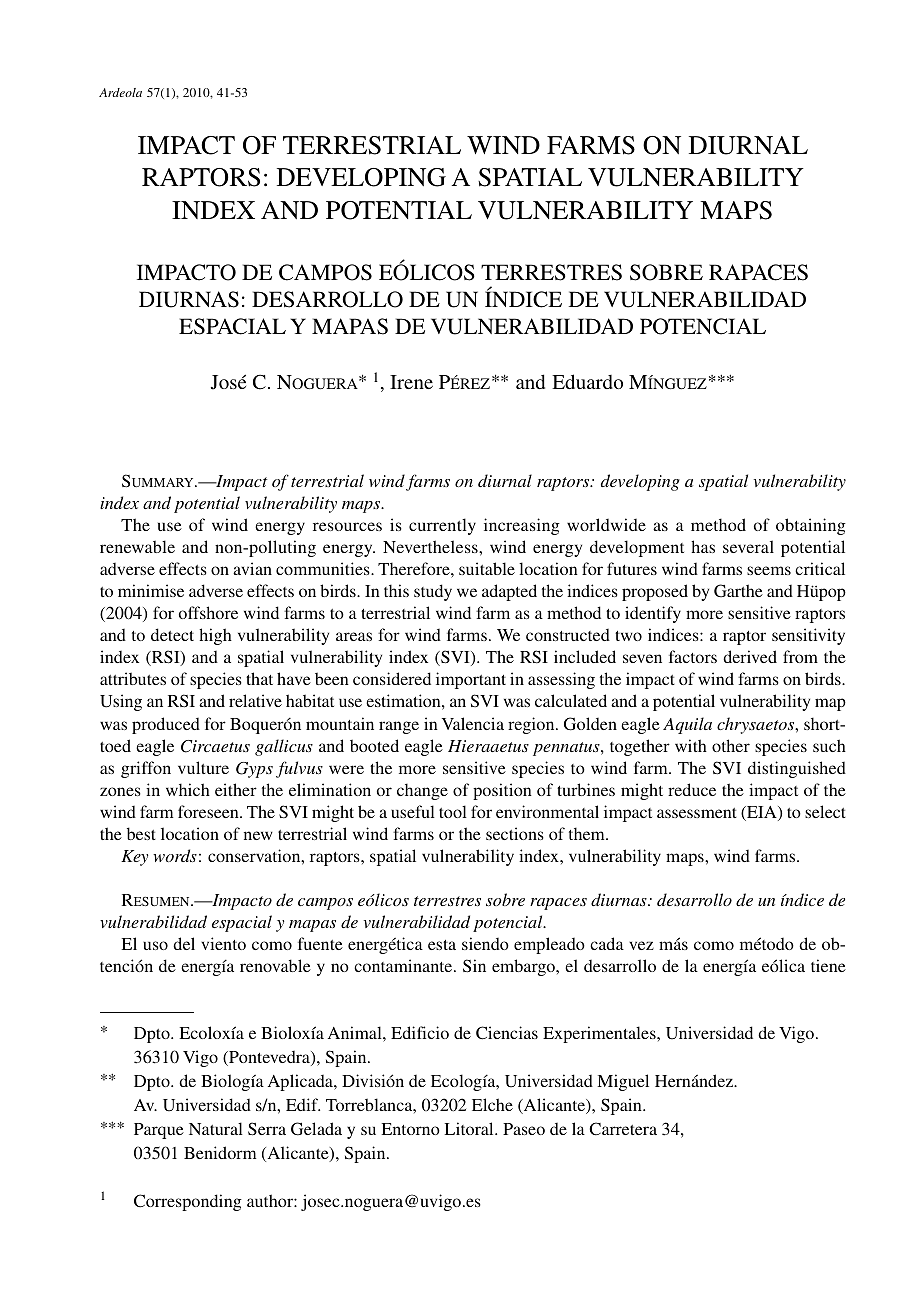  What do you see at coordinates (587, 381) in the image?
I see `Eduardo` at bounding box center [587, 381].
